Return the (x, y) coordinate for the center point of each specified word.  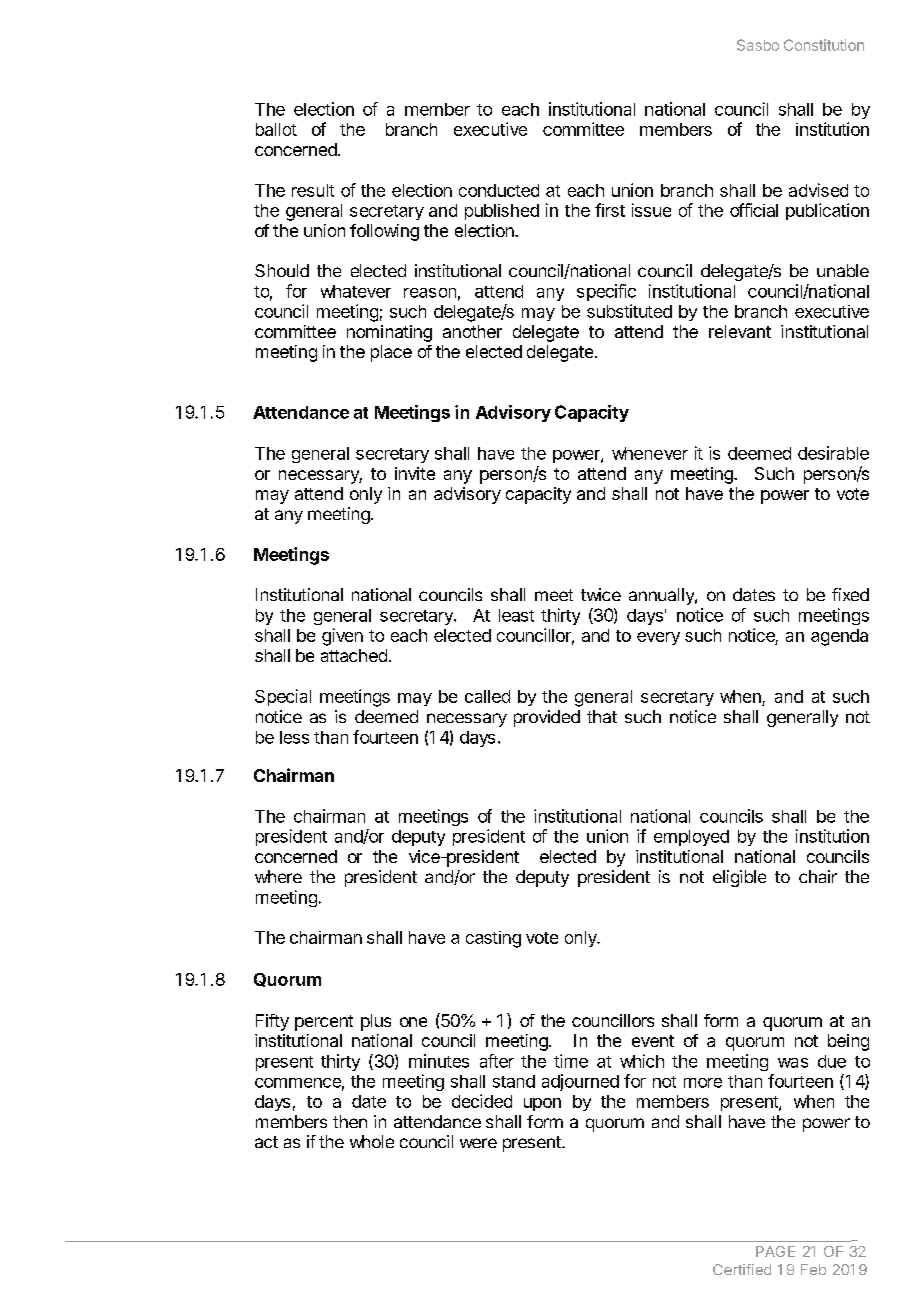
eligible (739, 878)
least (516, 615)
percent (324, 1023)
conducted (499, 190)
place (391, 353)
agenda (839, 637)
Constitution (824, 45)
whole (372, 1141)
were (478, 1143)
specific (606, 292)
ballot (276, 129)
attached (354, 655)
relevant (740, 331)
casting (493, 939)
